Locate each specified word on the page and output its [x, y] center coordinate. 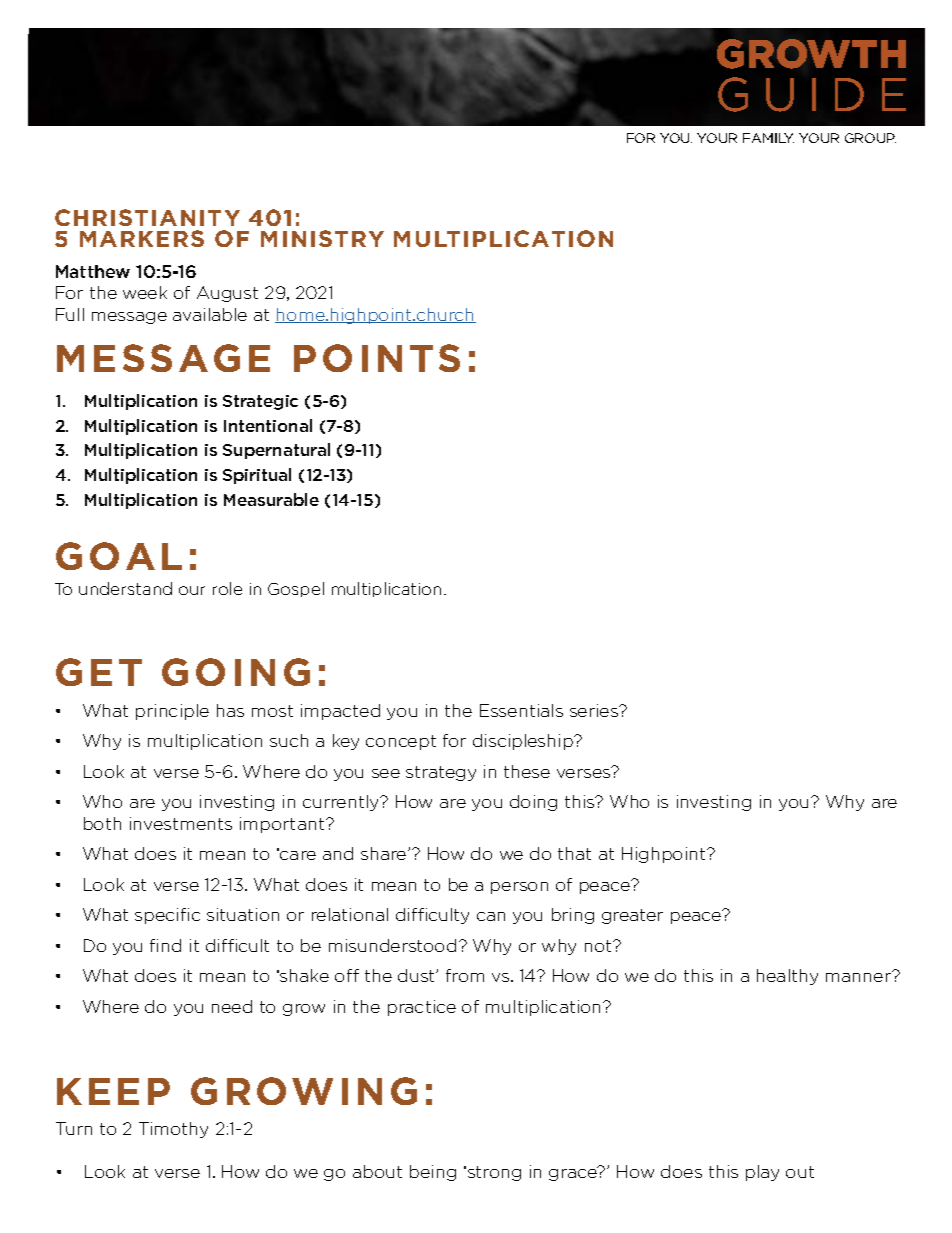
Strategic [260, 402]
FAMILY [768, 138]
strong [493, 1173]
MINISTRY [322, 238]
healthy [787, 977]
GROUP [870, 138]
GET [99, 672]
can [491, 916]
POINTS [377, 358]
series [595, 710]
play [762, 1173]
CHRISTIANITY [147, 217]
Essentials [521, 710]
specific [167, 916]
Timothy [173, 1130]
